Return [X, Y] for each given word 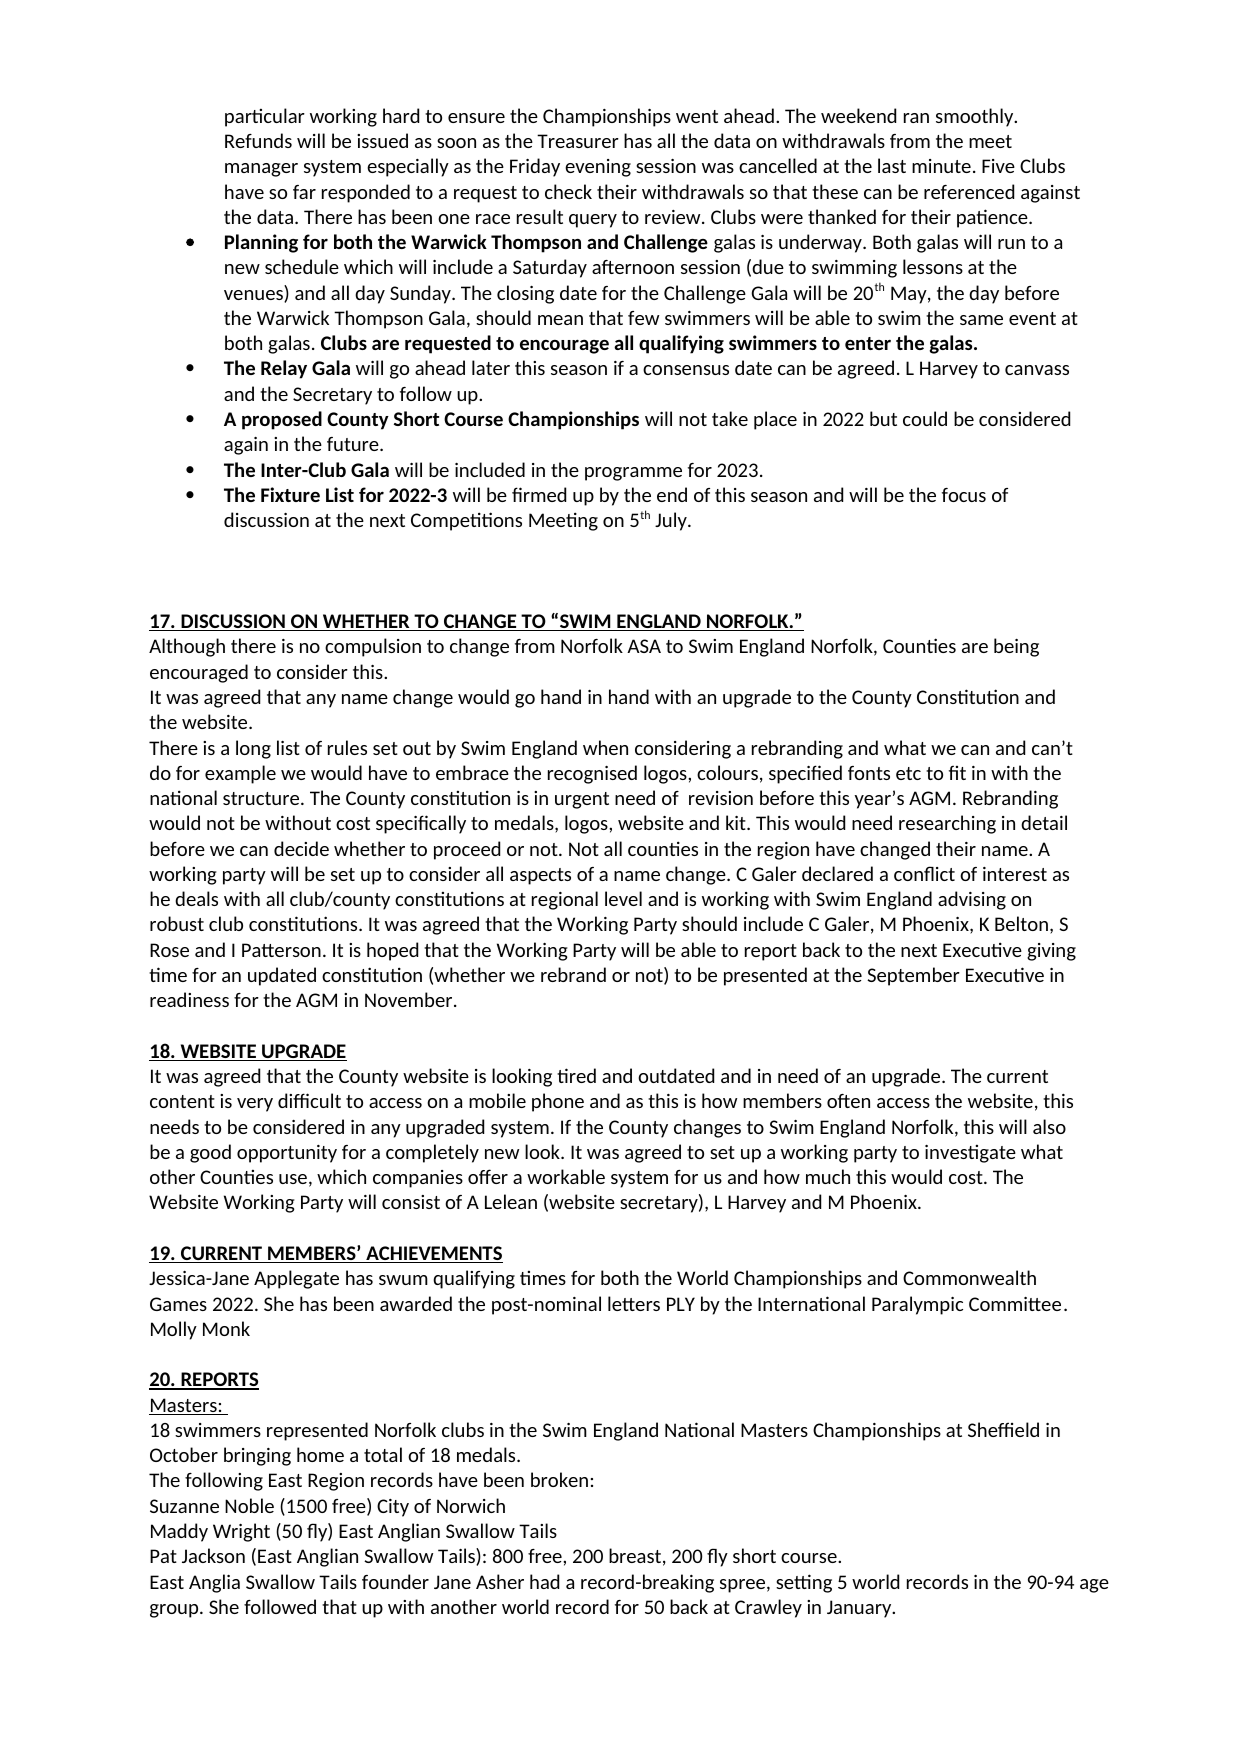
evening [598, 168]
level [623, 898]
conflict [924, 873]
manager [261, 170]
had [544, 1581]
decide [301, 848]
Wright [241, 1532]
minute [941, 166]
